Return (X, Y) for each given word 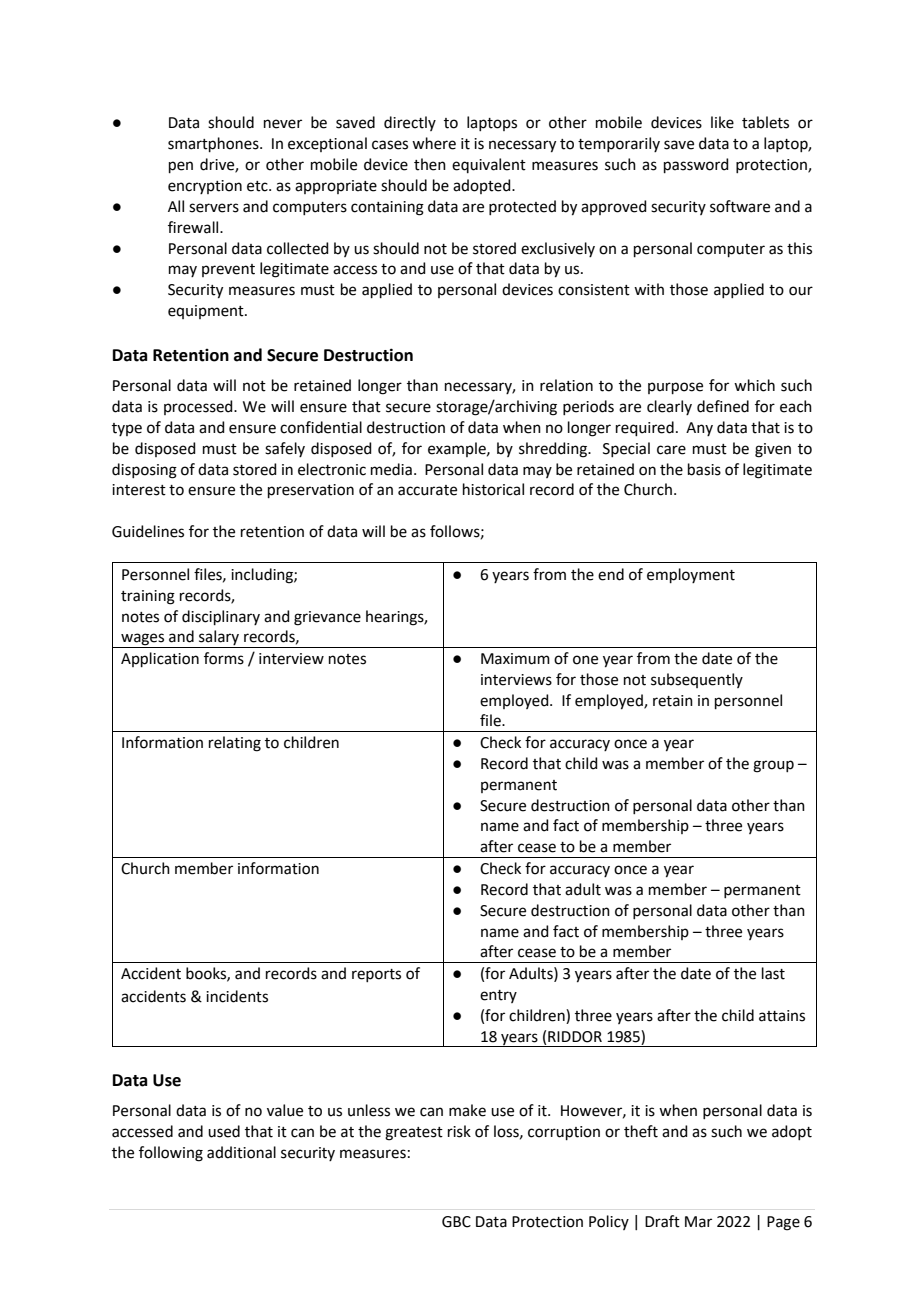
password (696, 165)
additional (241, 1152)
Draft (662, 1221)
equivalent (489, 165)
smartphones (214, 144)
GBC (456, 1222)
